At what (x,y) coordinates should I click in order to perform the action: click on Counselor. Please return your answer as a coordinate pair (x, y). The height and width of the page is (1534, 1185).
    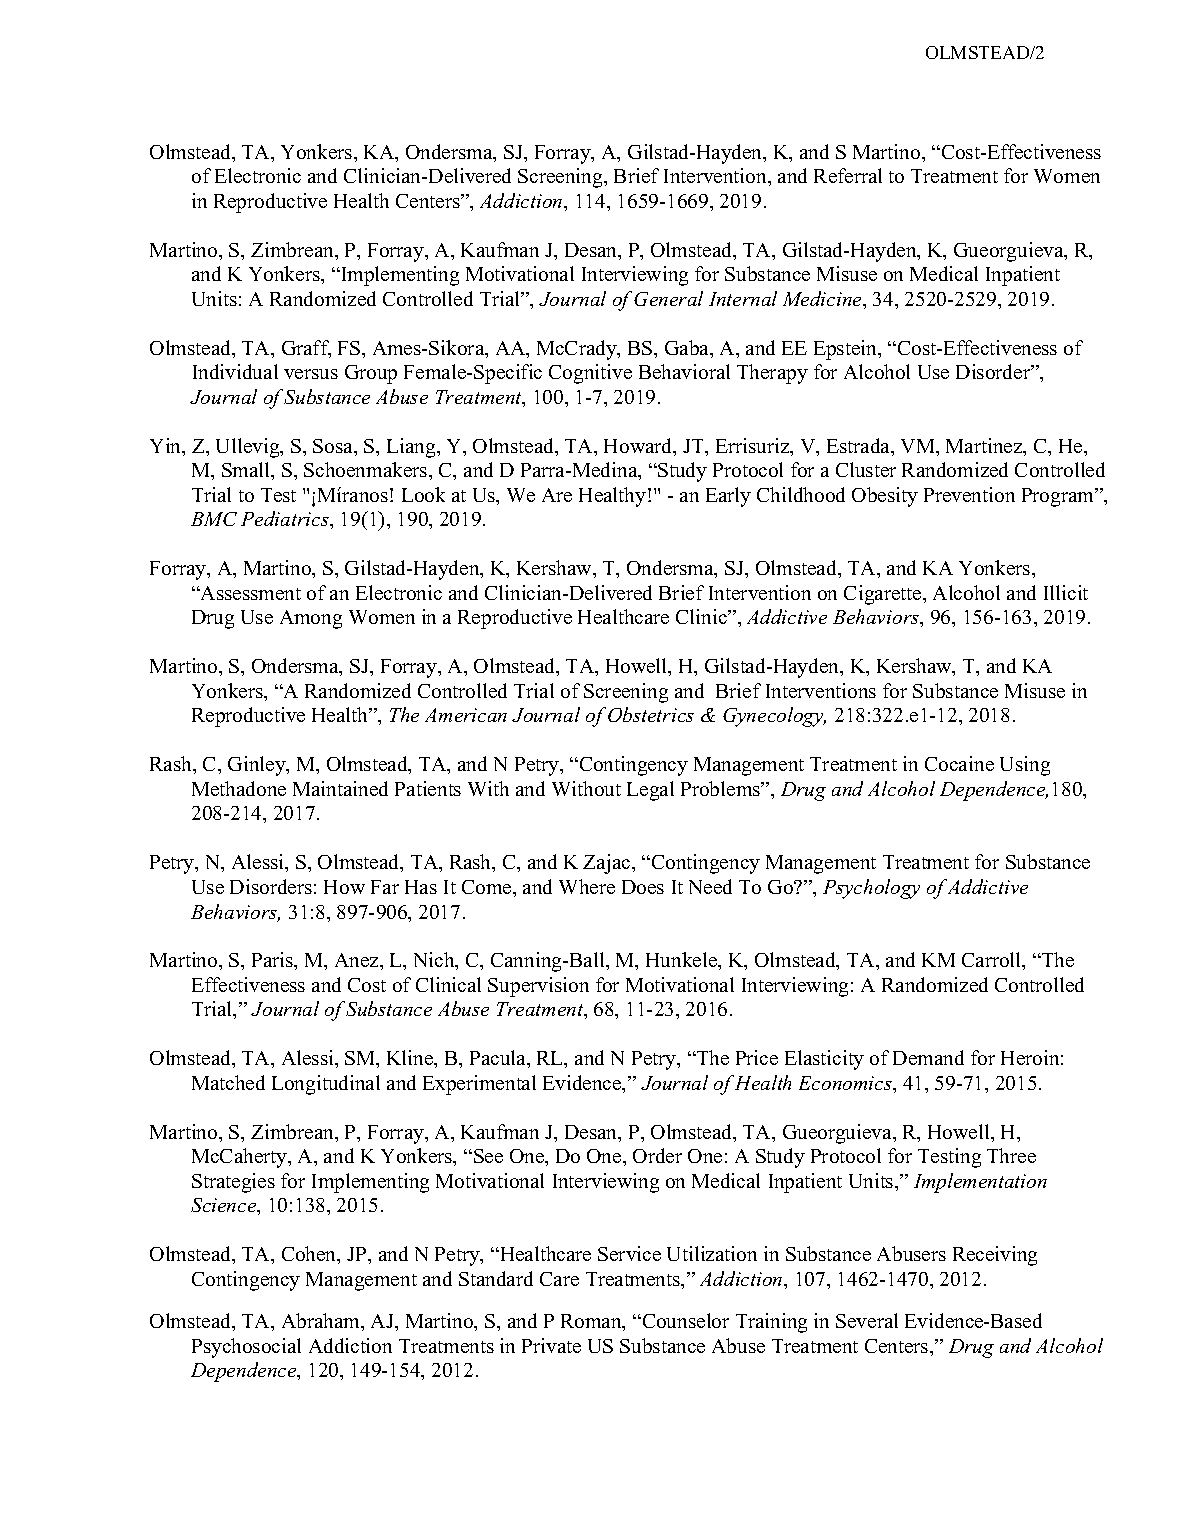
    Looking at the image, I should click on (684, 1320).
